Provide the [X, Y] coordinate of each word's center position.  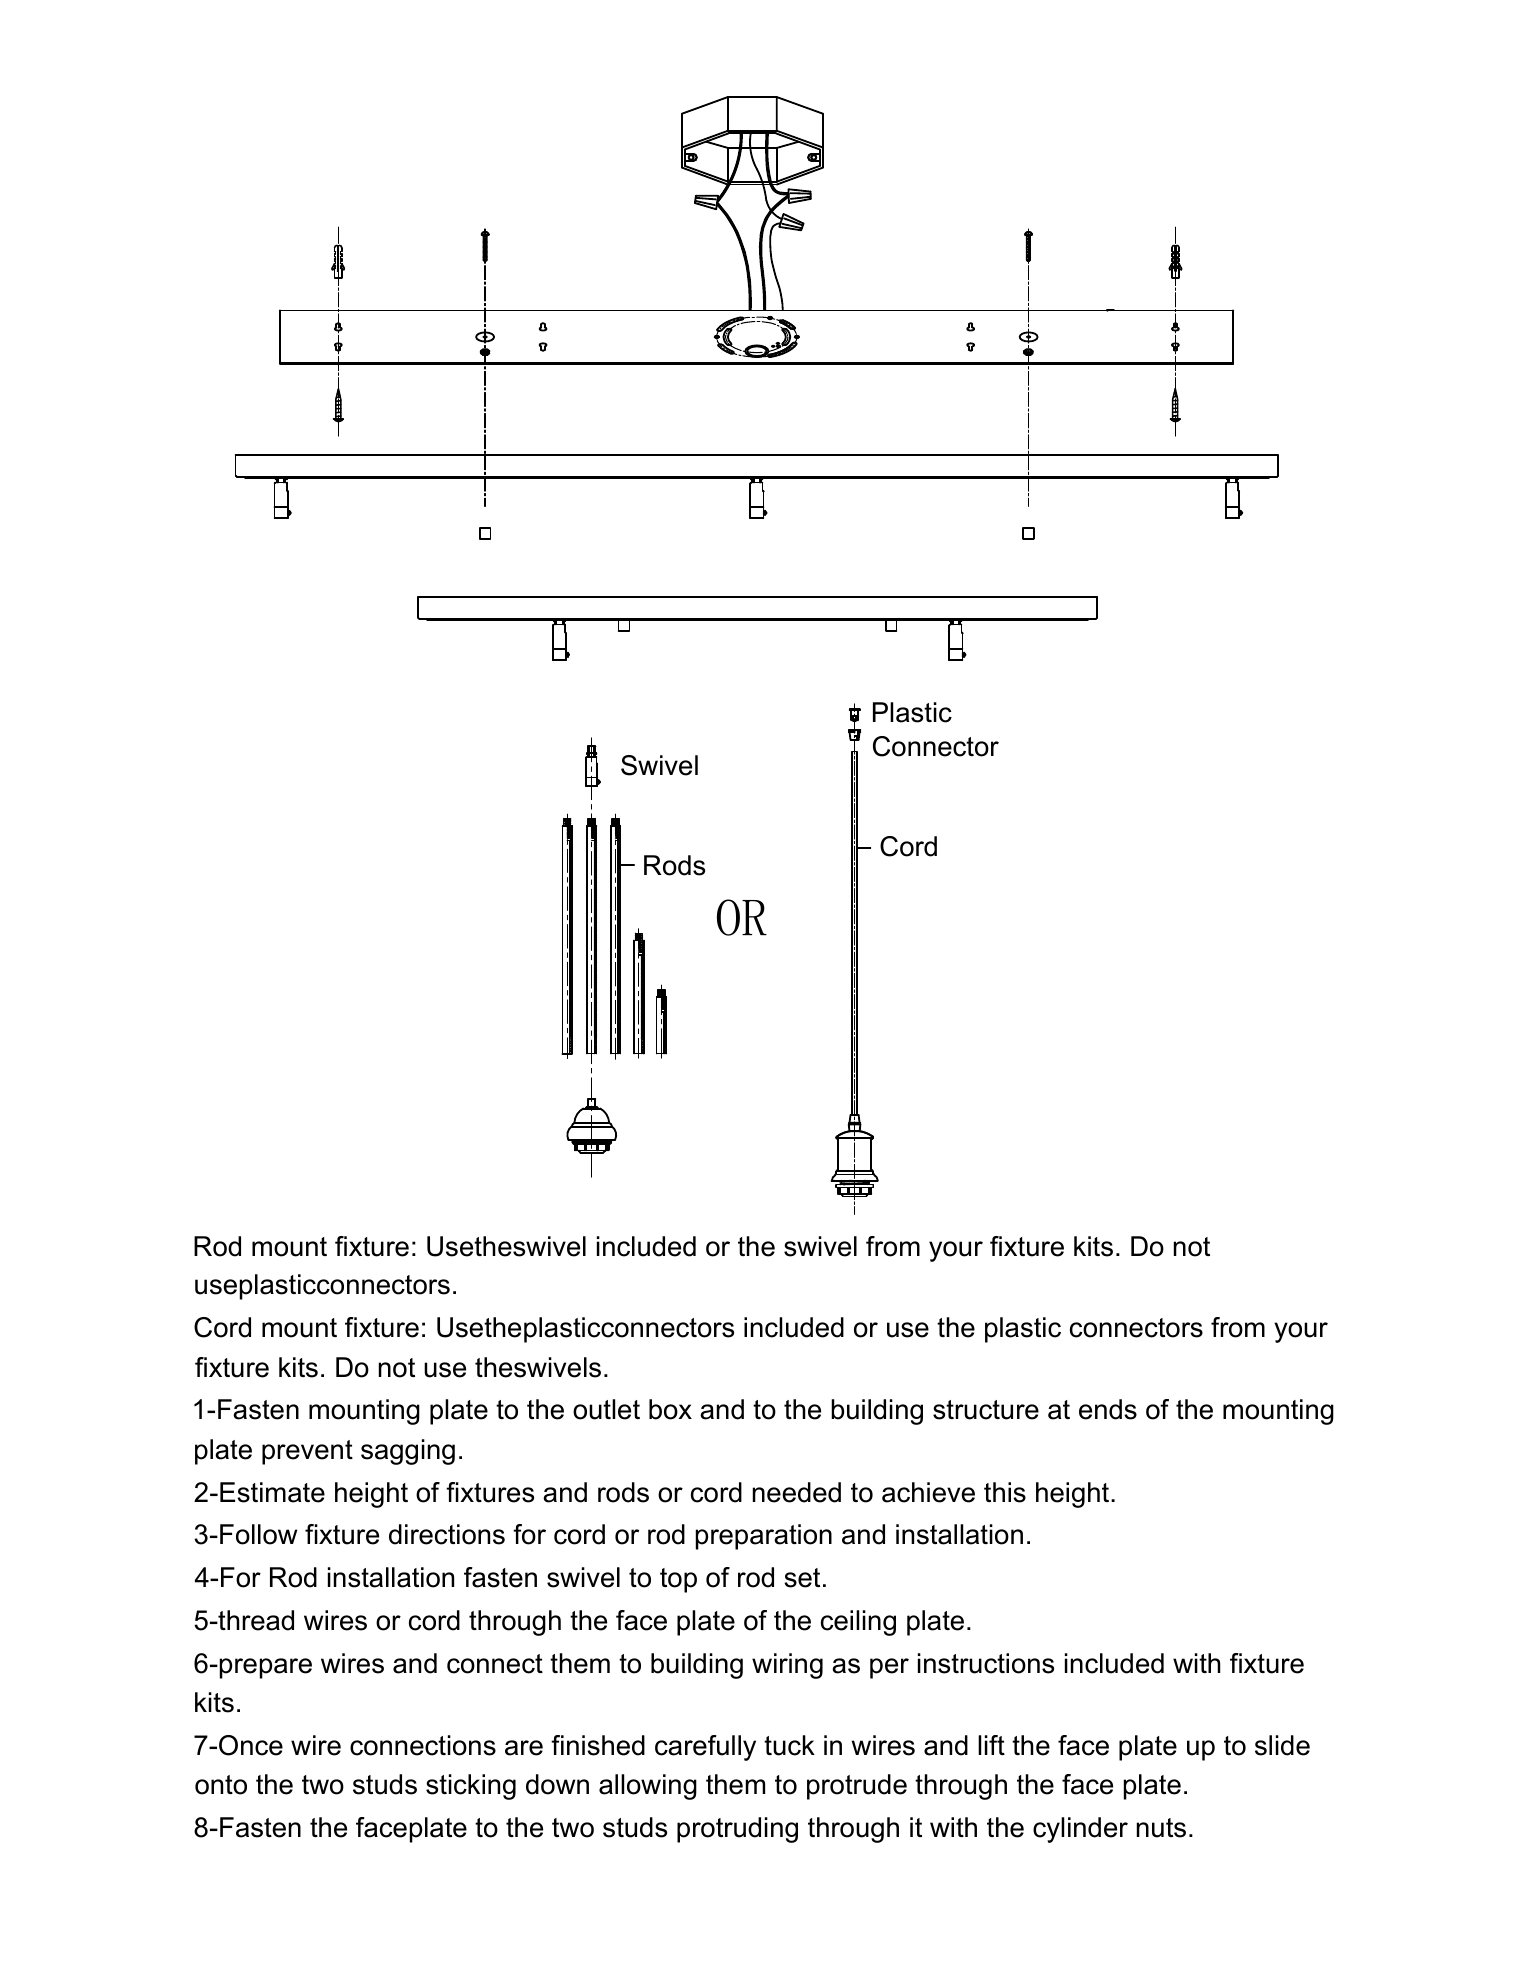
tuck [789, 1745]
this [1005, 1492]
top [678, 1580]
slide [1282, 1745]
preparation [764, 1537]
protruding [737, 1830]
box [670, 1409]
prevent [307, 1452]
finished [598, 1745]
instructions [986, 1663]
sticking [471, 1787]
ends [1108, 1409]
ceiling [858, 1623]
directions [447, 1534]
